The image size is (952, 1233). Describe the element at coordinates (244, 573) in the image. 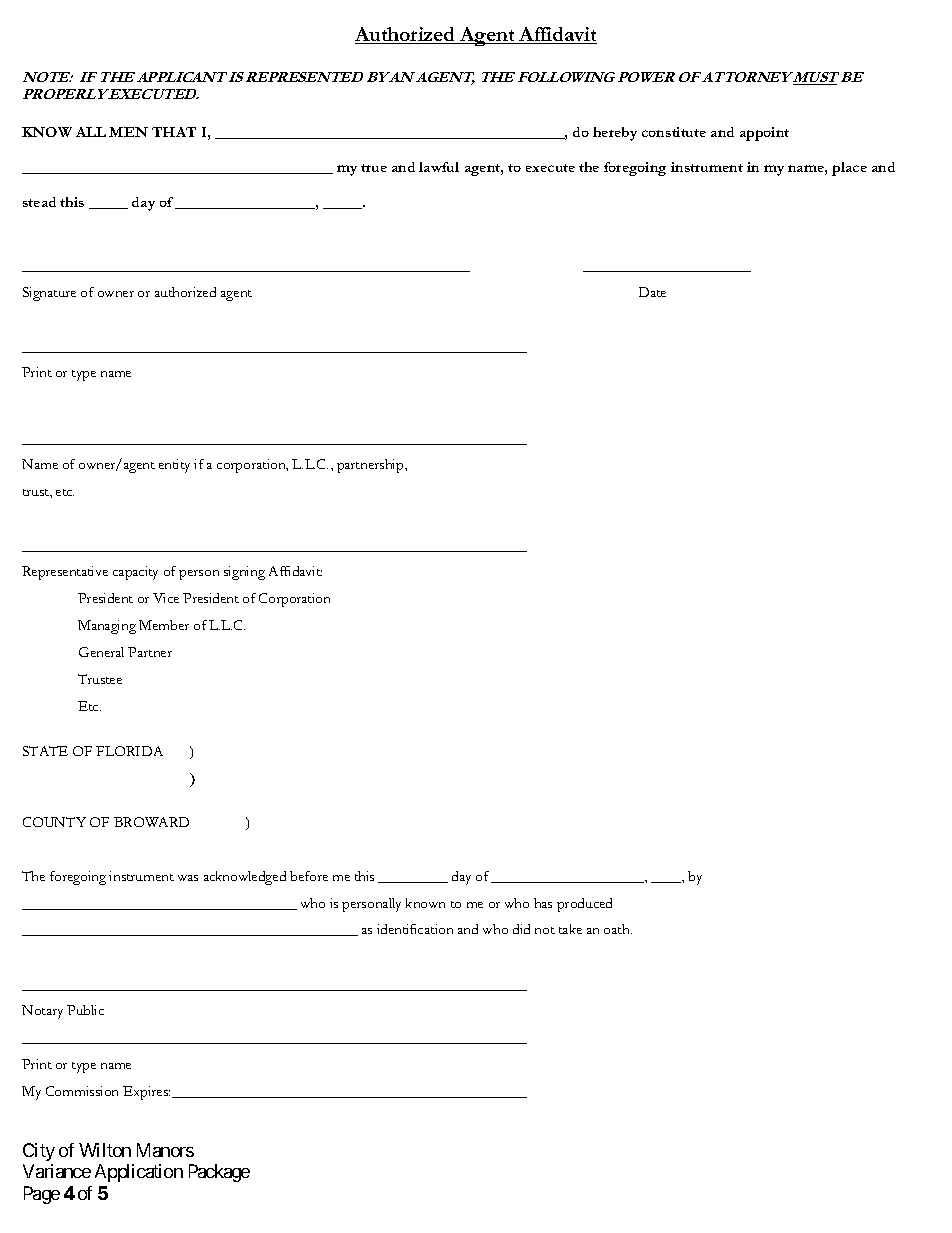

I see `signing` at that location.
